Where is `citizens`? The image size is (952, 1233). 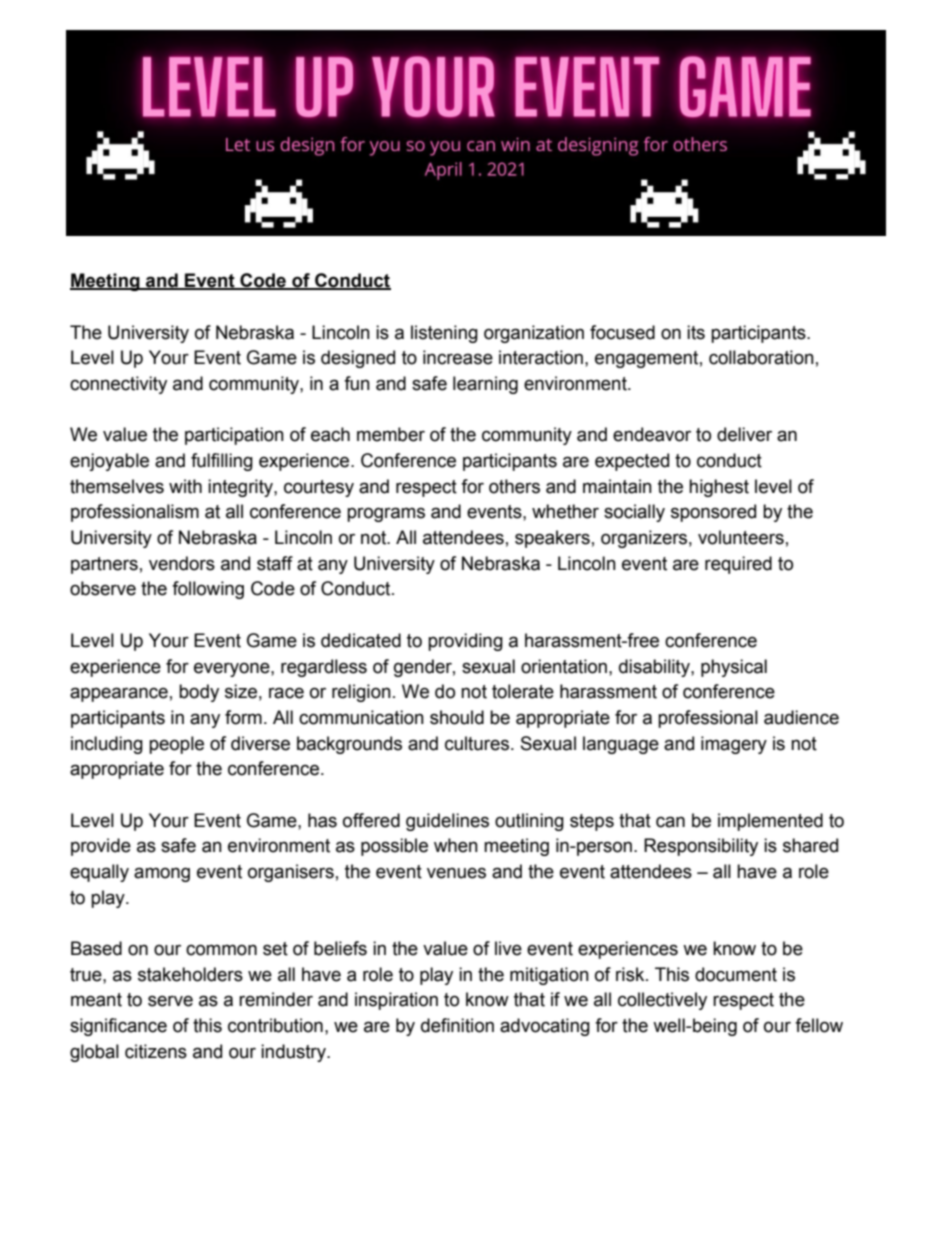 citizens is located at coordinates (156, 1051).
